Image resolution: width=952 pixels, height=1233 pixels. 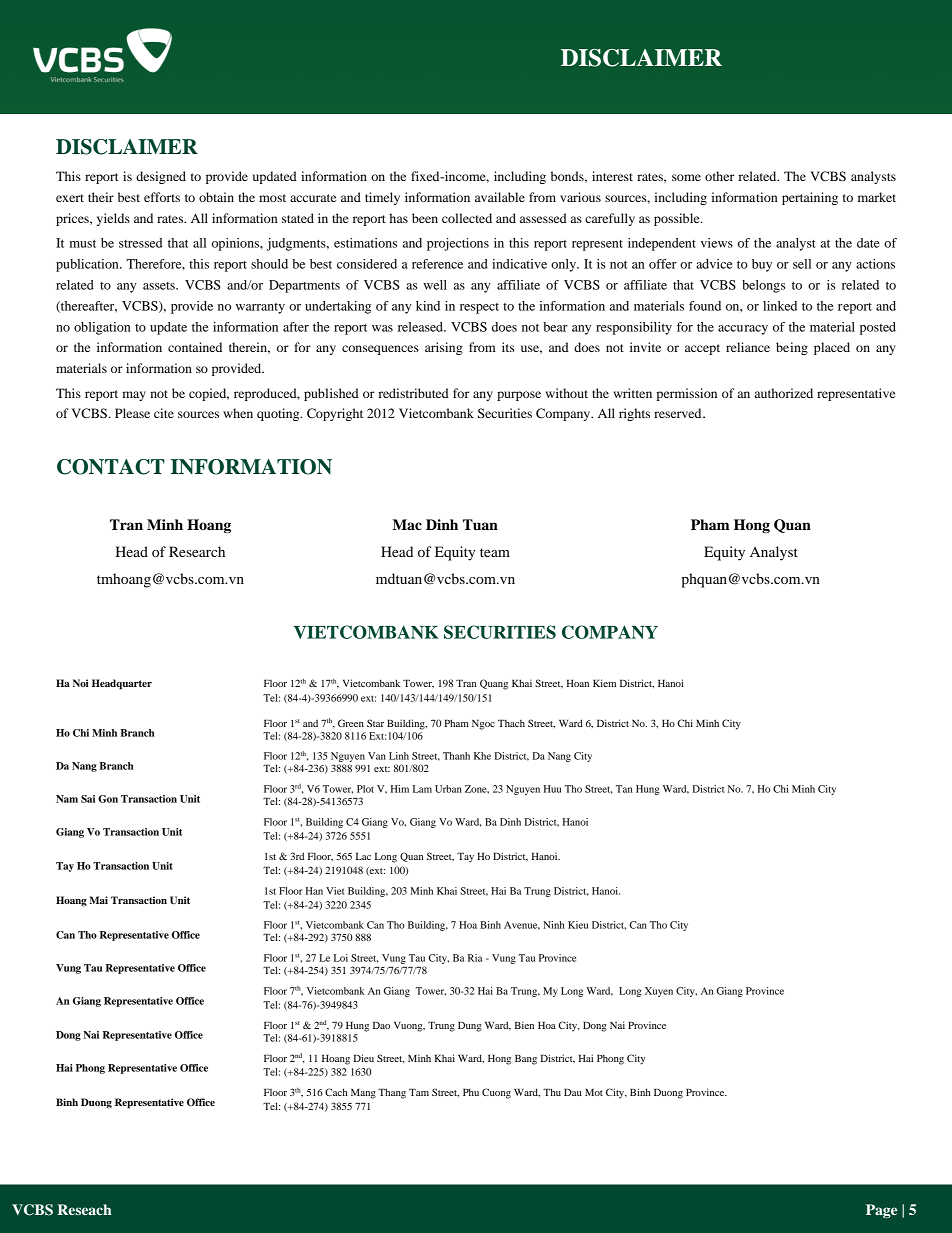 I want to click on Reseach, so click(x=84, y=1209).
